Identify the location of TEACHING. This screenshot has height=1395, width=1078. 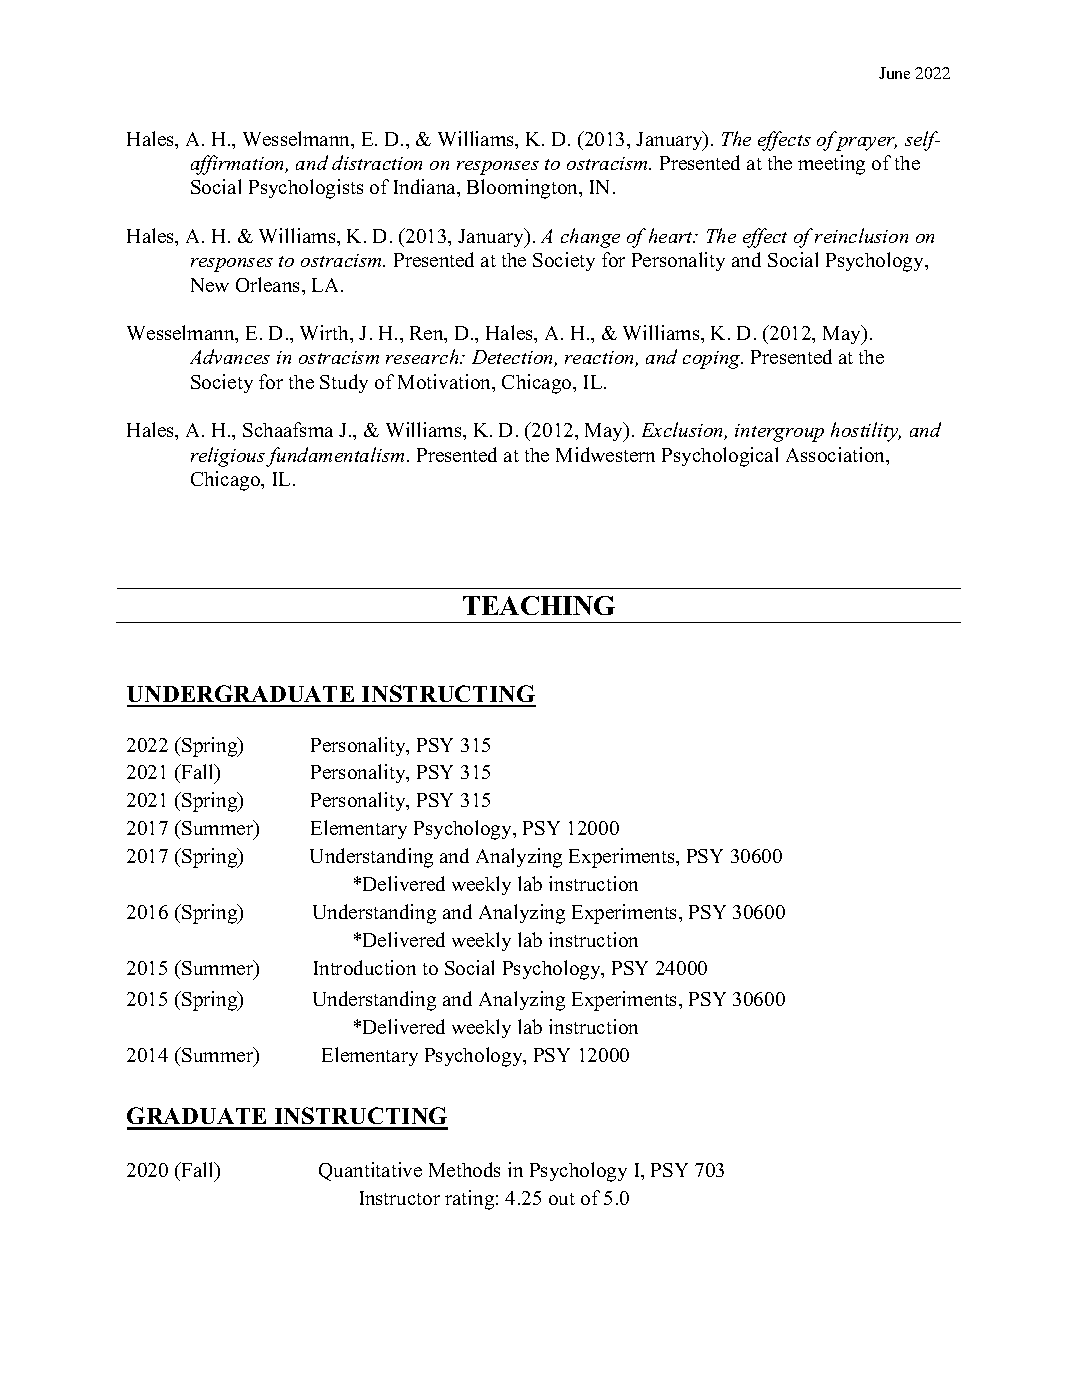
(539, 605).
